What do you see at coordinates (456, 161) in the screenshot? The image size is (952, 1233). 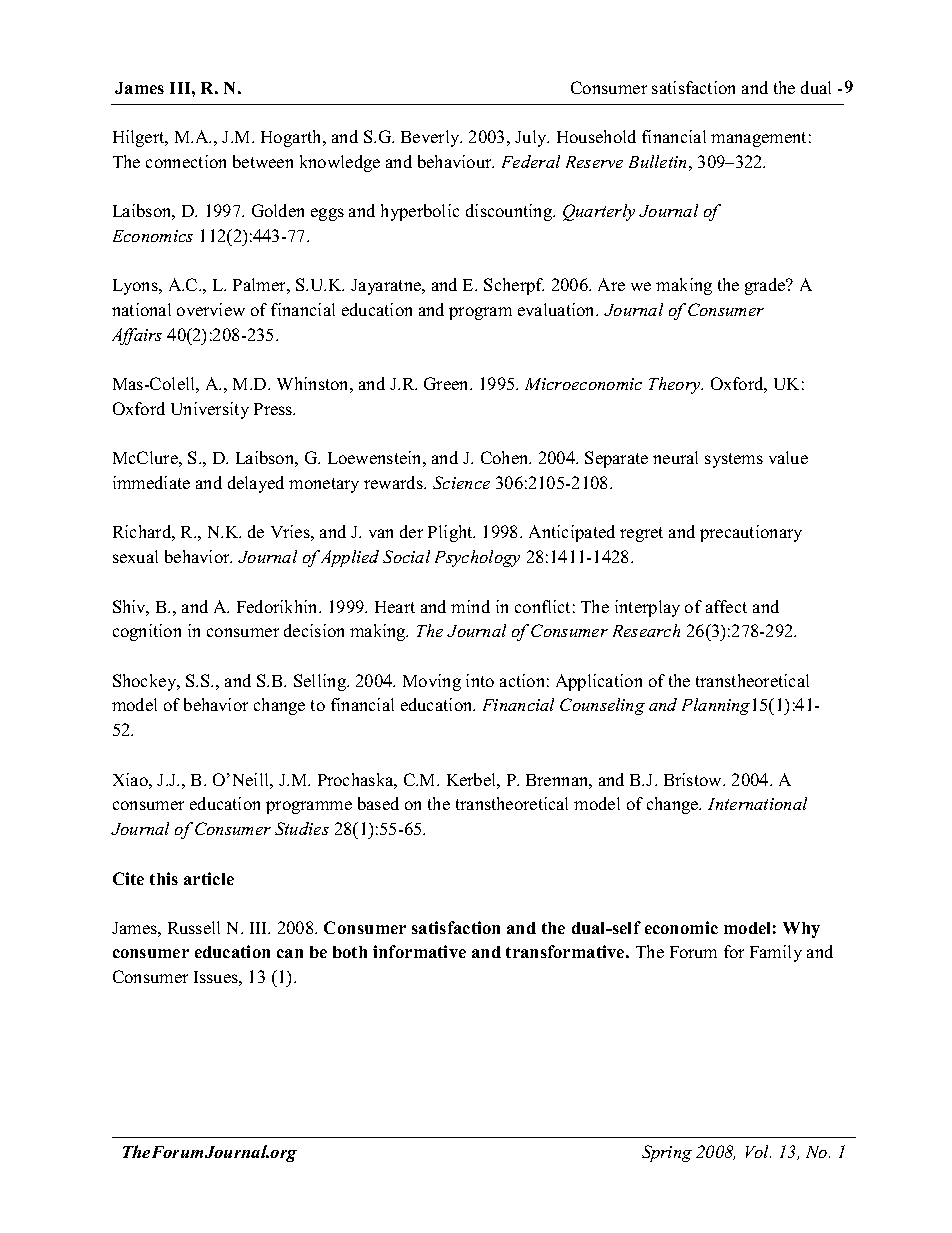 I see `behaviour` at bounding box center [456, 161].
